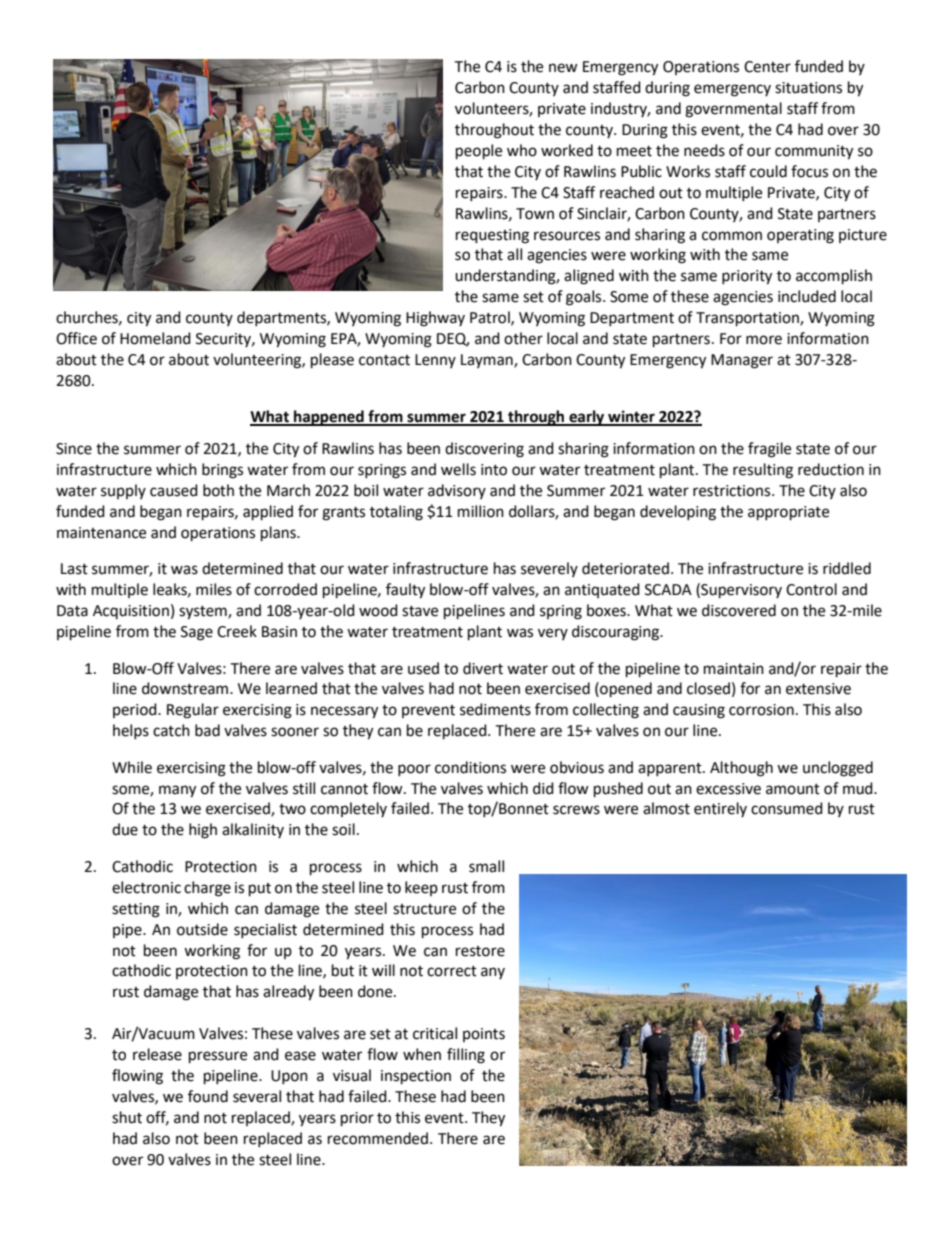 This page has height=1233, width=952. I want to click on Control, so click(811, 589).
